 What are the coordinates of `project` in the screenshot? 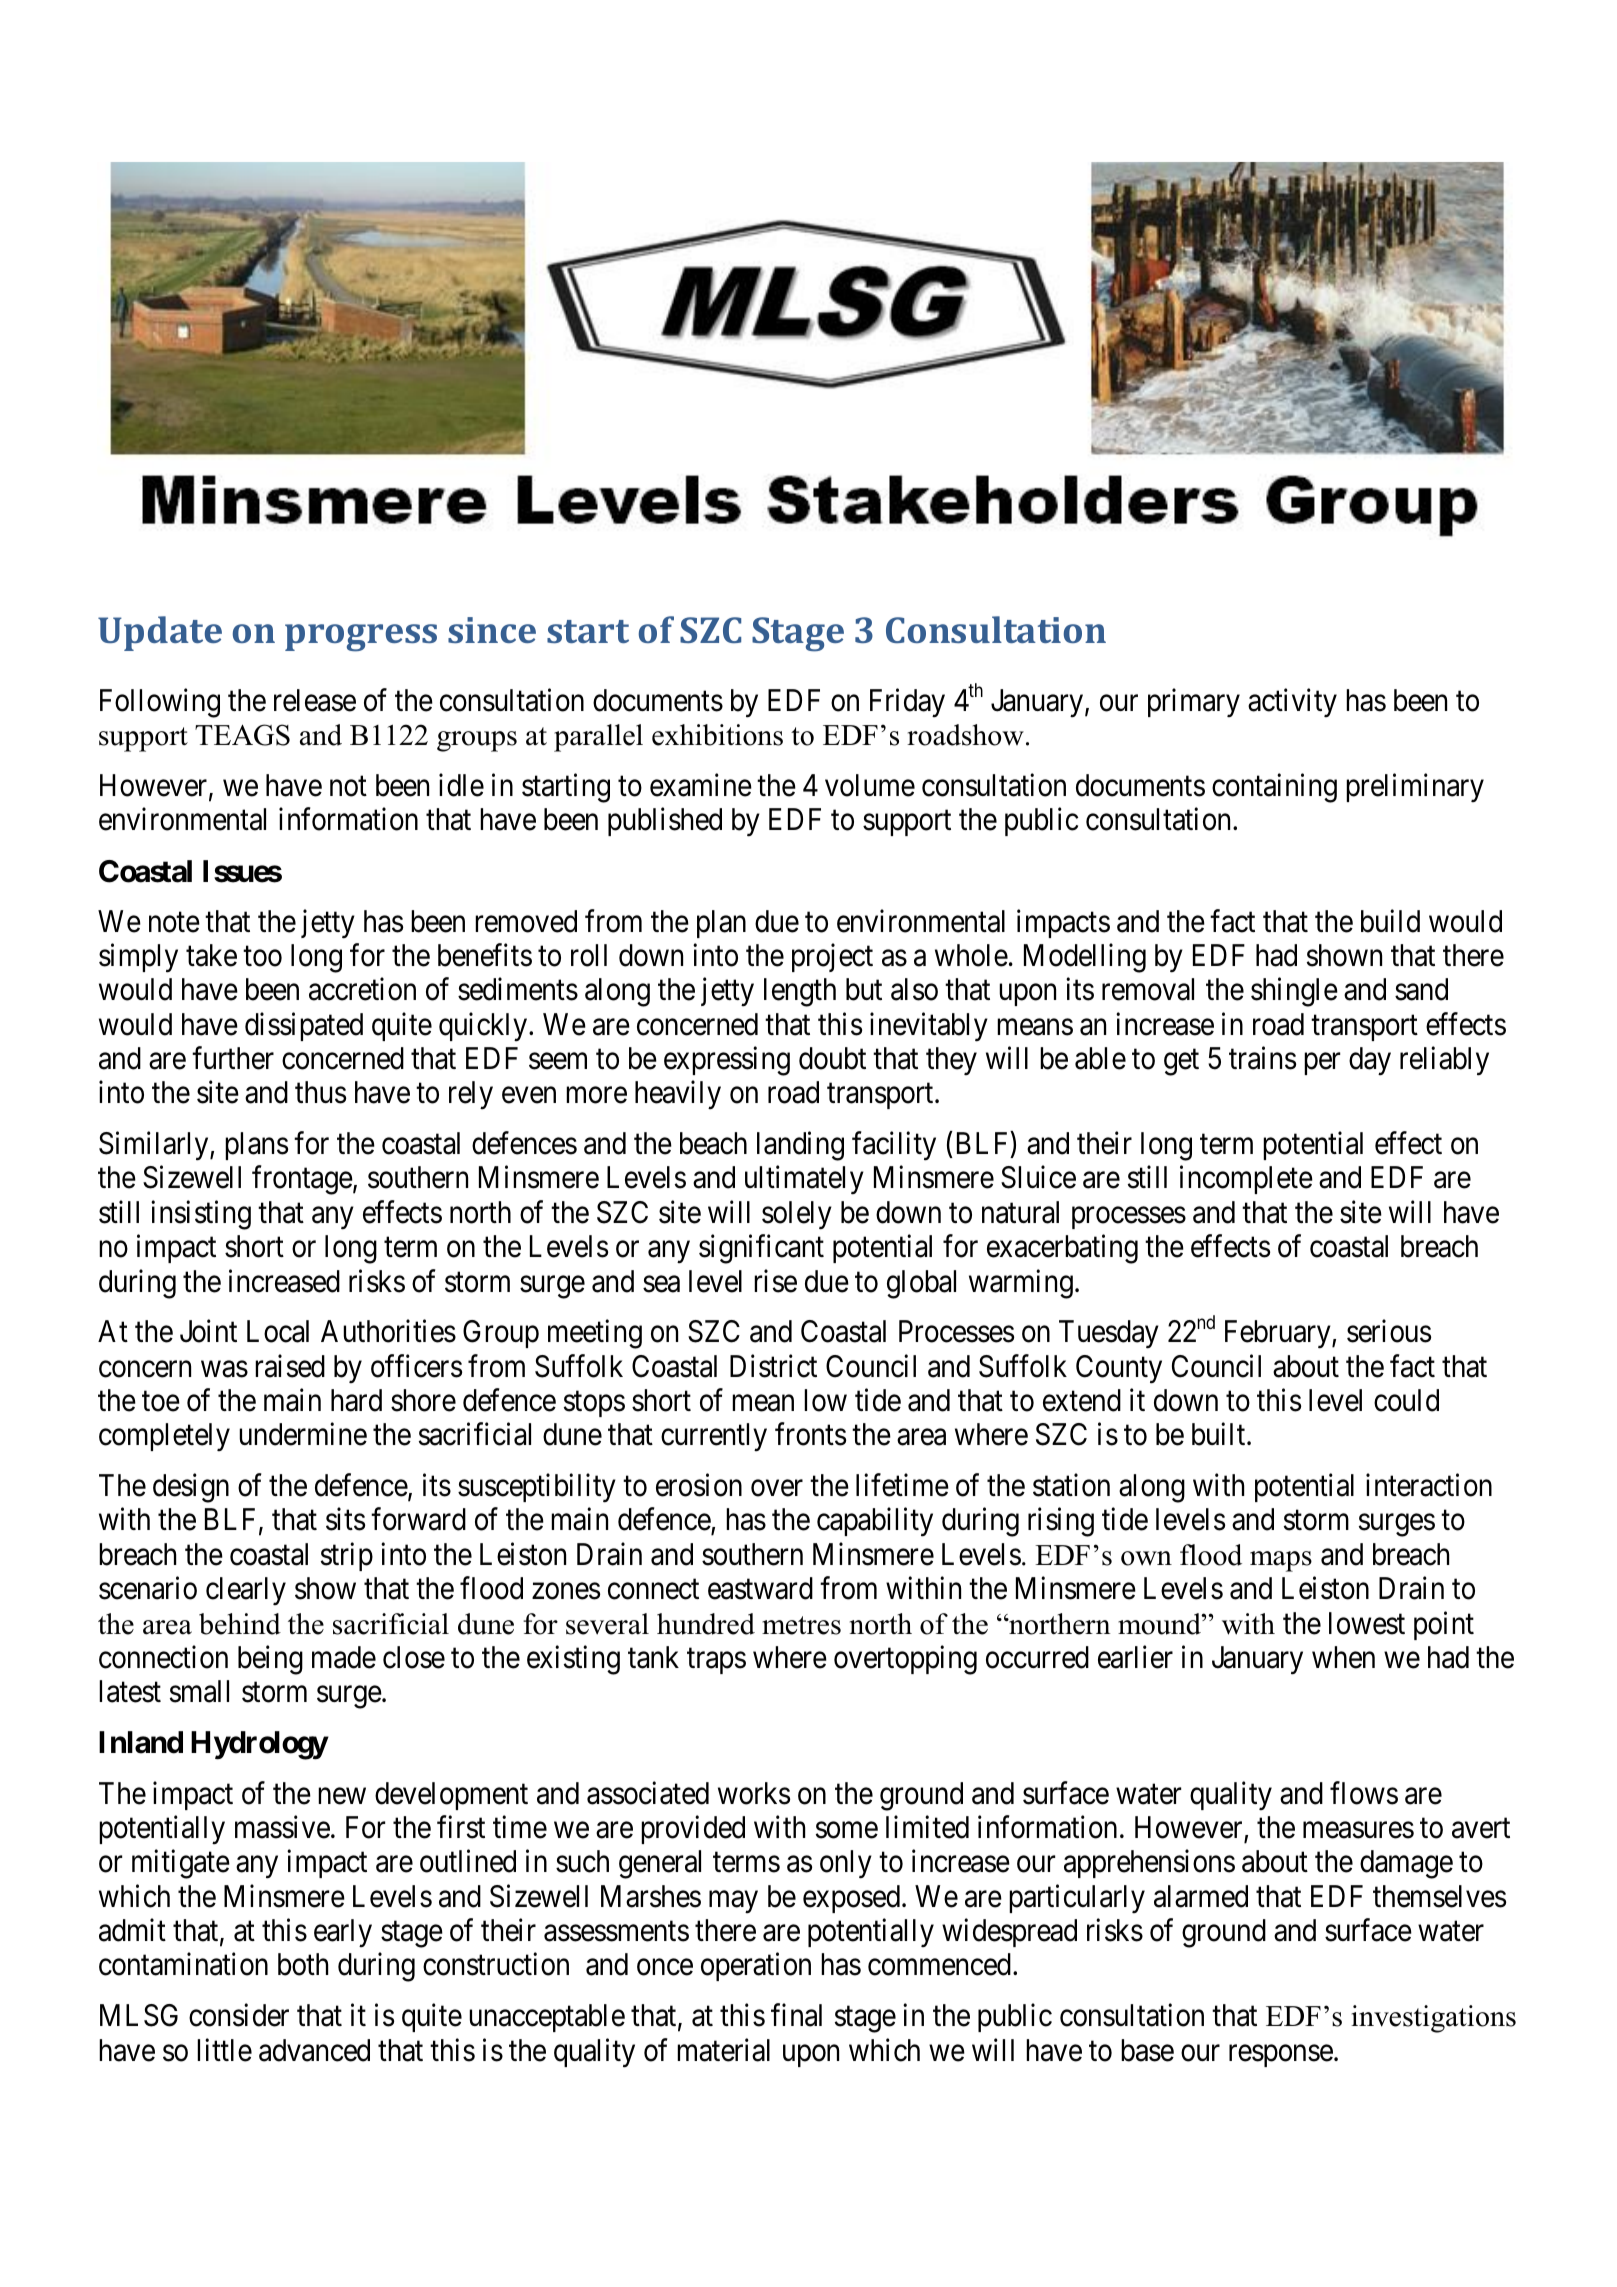 It's located at (832, 958).
